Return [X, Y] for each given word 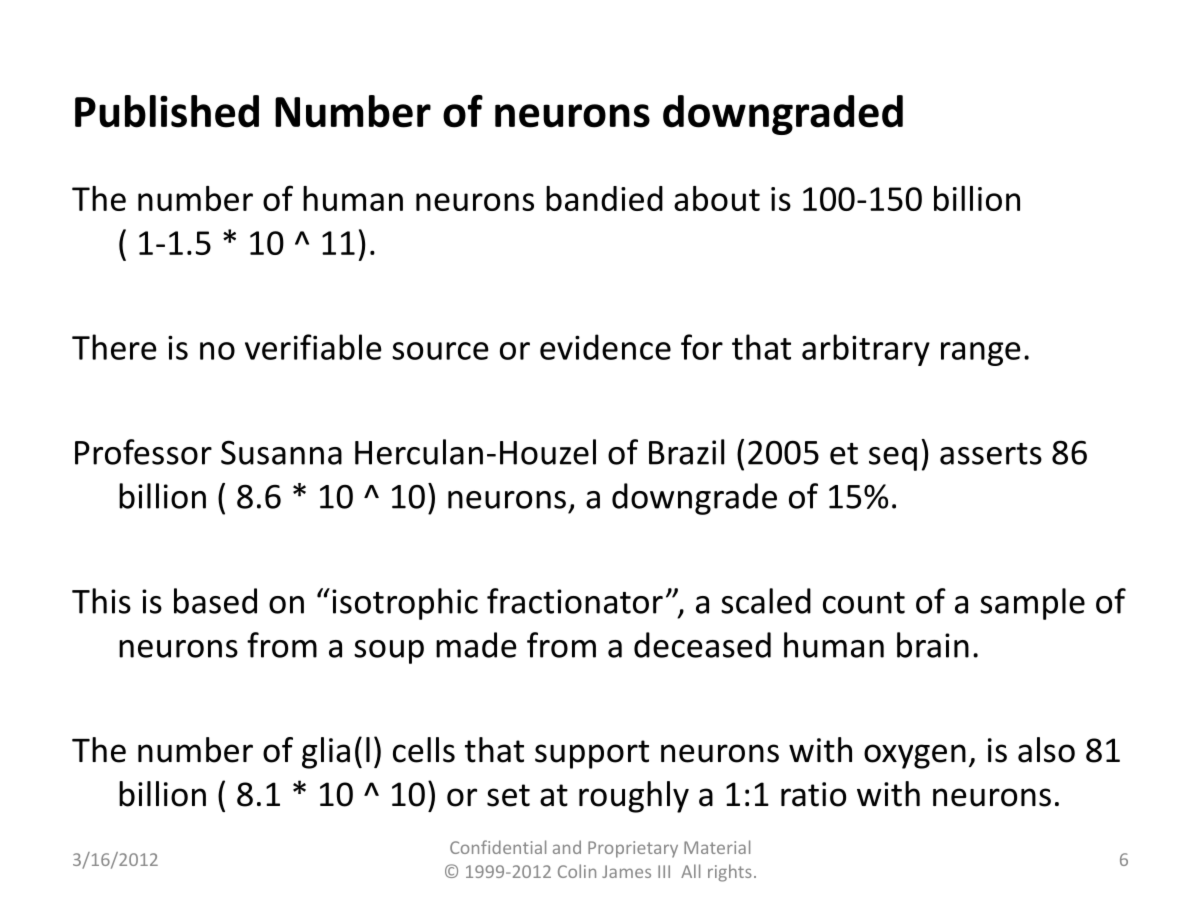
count [864, 603]
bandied [604, 198]
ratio [813, 794]
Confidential [498, 847]
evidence [605, 347]
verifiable [313, 347]
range [981, 354]
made [476, 645]
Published [167, 111]
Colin [577, 871]
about [717, 198]
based [215, 601]
